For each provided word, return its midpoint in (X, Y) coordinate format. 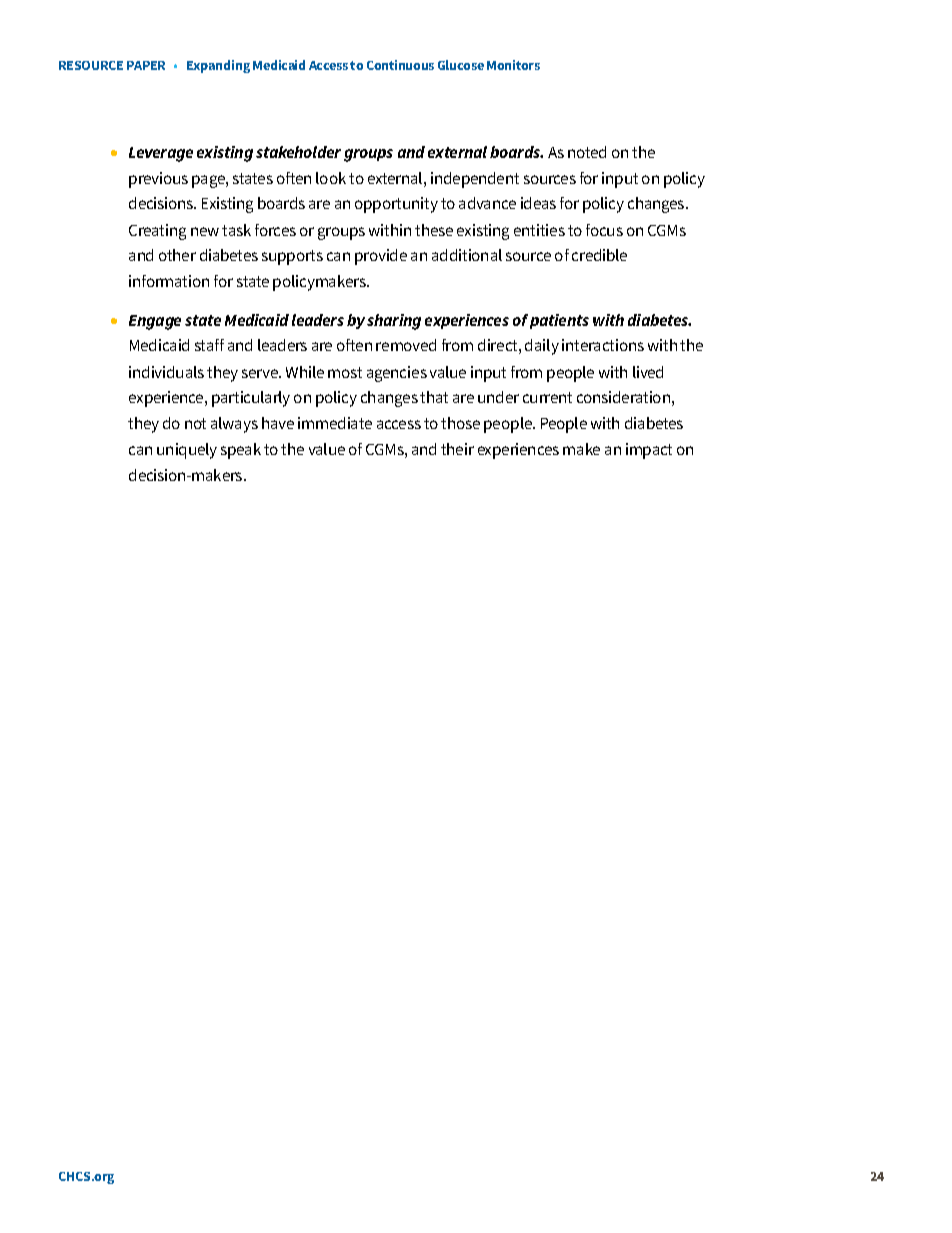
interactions (603, 345)
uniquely (187, 451)
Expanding (218, 66)
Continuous (400, 65)
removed (406, 345)
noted (587, 152)
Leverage (161, 154)
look (331, 178)
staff (209, 345)
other (177, 255)
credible (599, 255)
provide (381, 257)
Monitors (513, 65)
